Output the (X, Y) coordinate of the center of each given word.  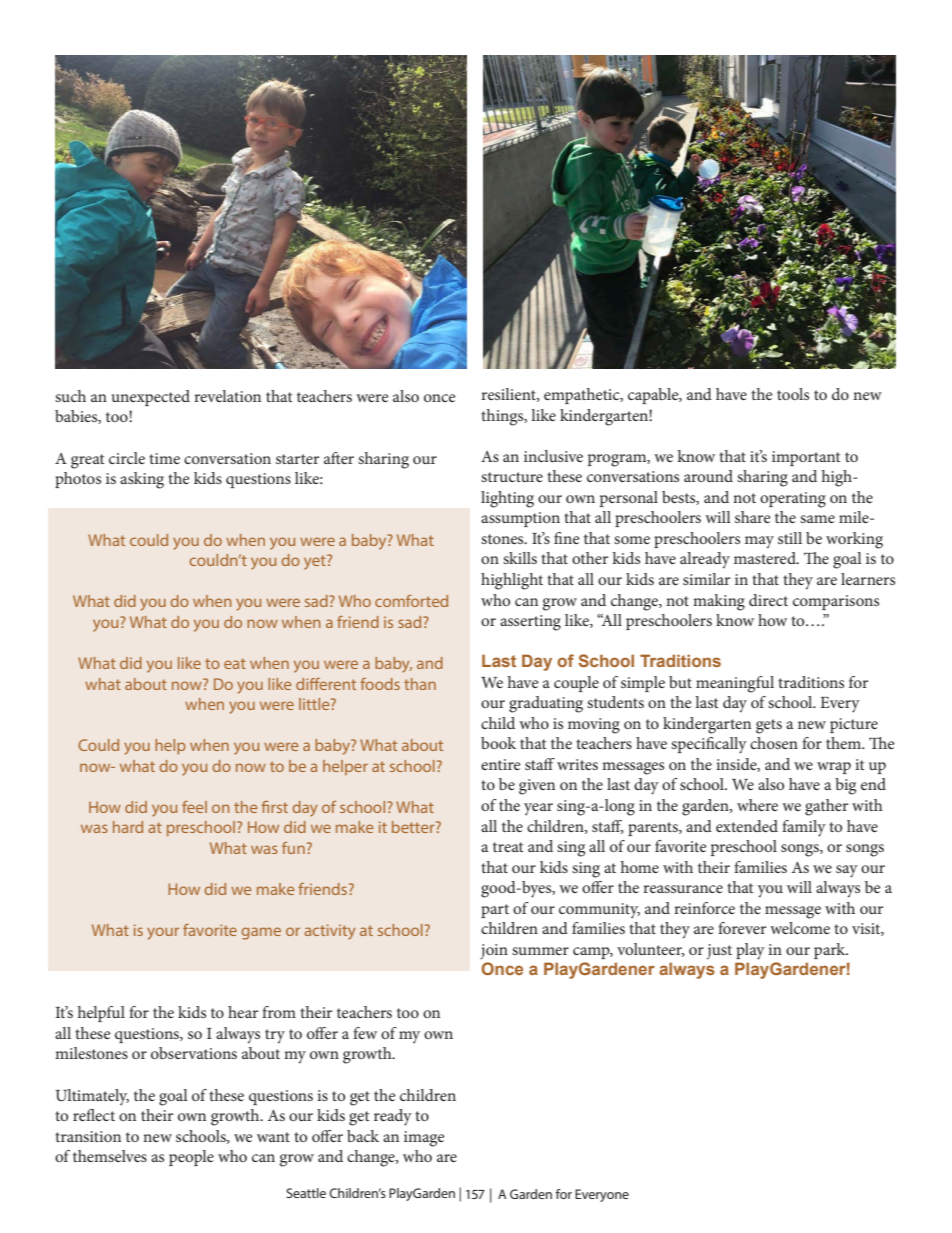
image (424, 1139)
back (363, 1136)
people (191, 1158)
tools (793, 394)
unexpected (151, 398)
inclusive (553, 456)
